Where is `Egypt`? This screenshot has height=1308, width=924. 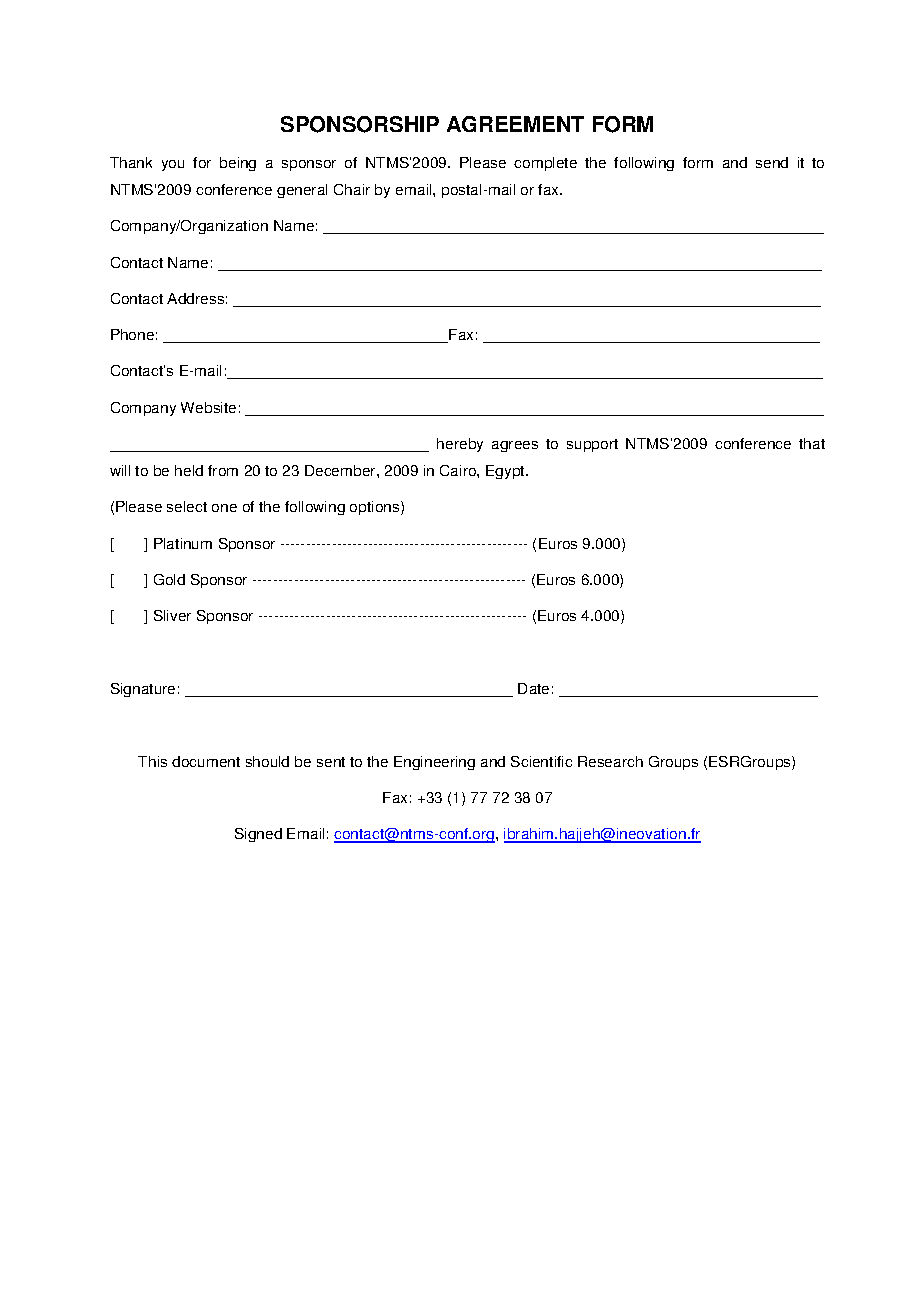
Egypt is located at coordinates (506, 472).
